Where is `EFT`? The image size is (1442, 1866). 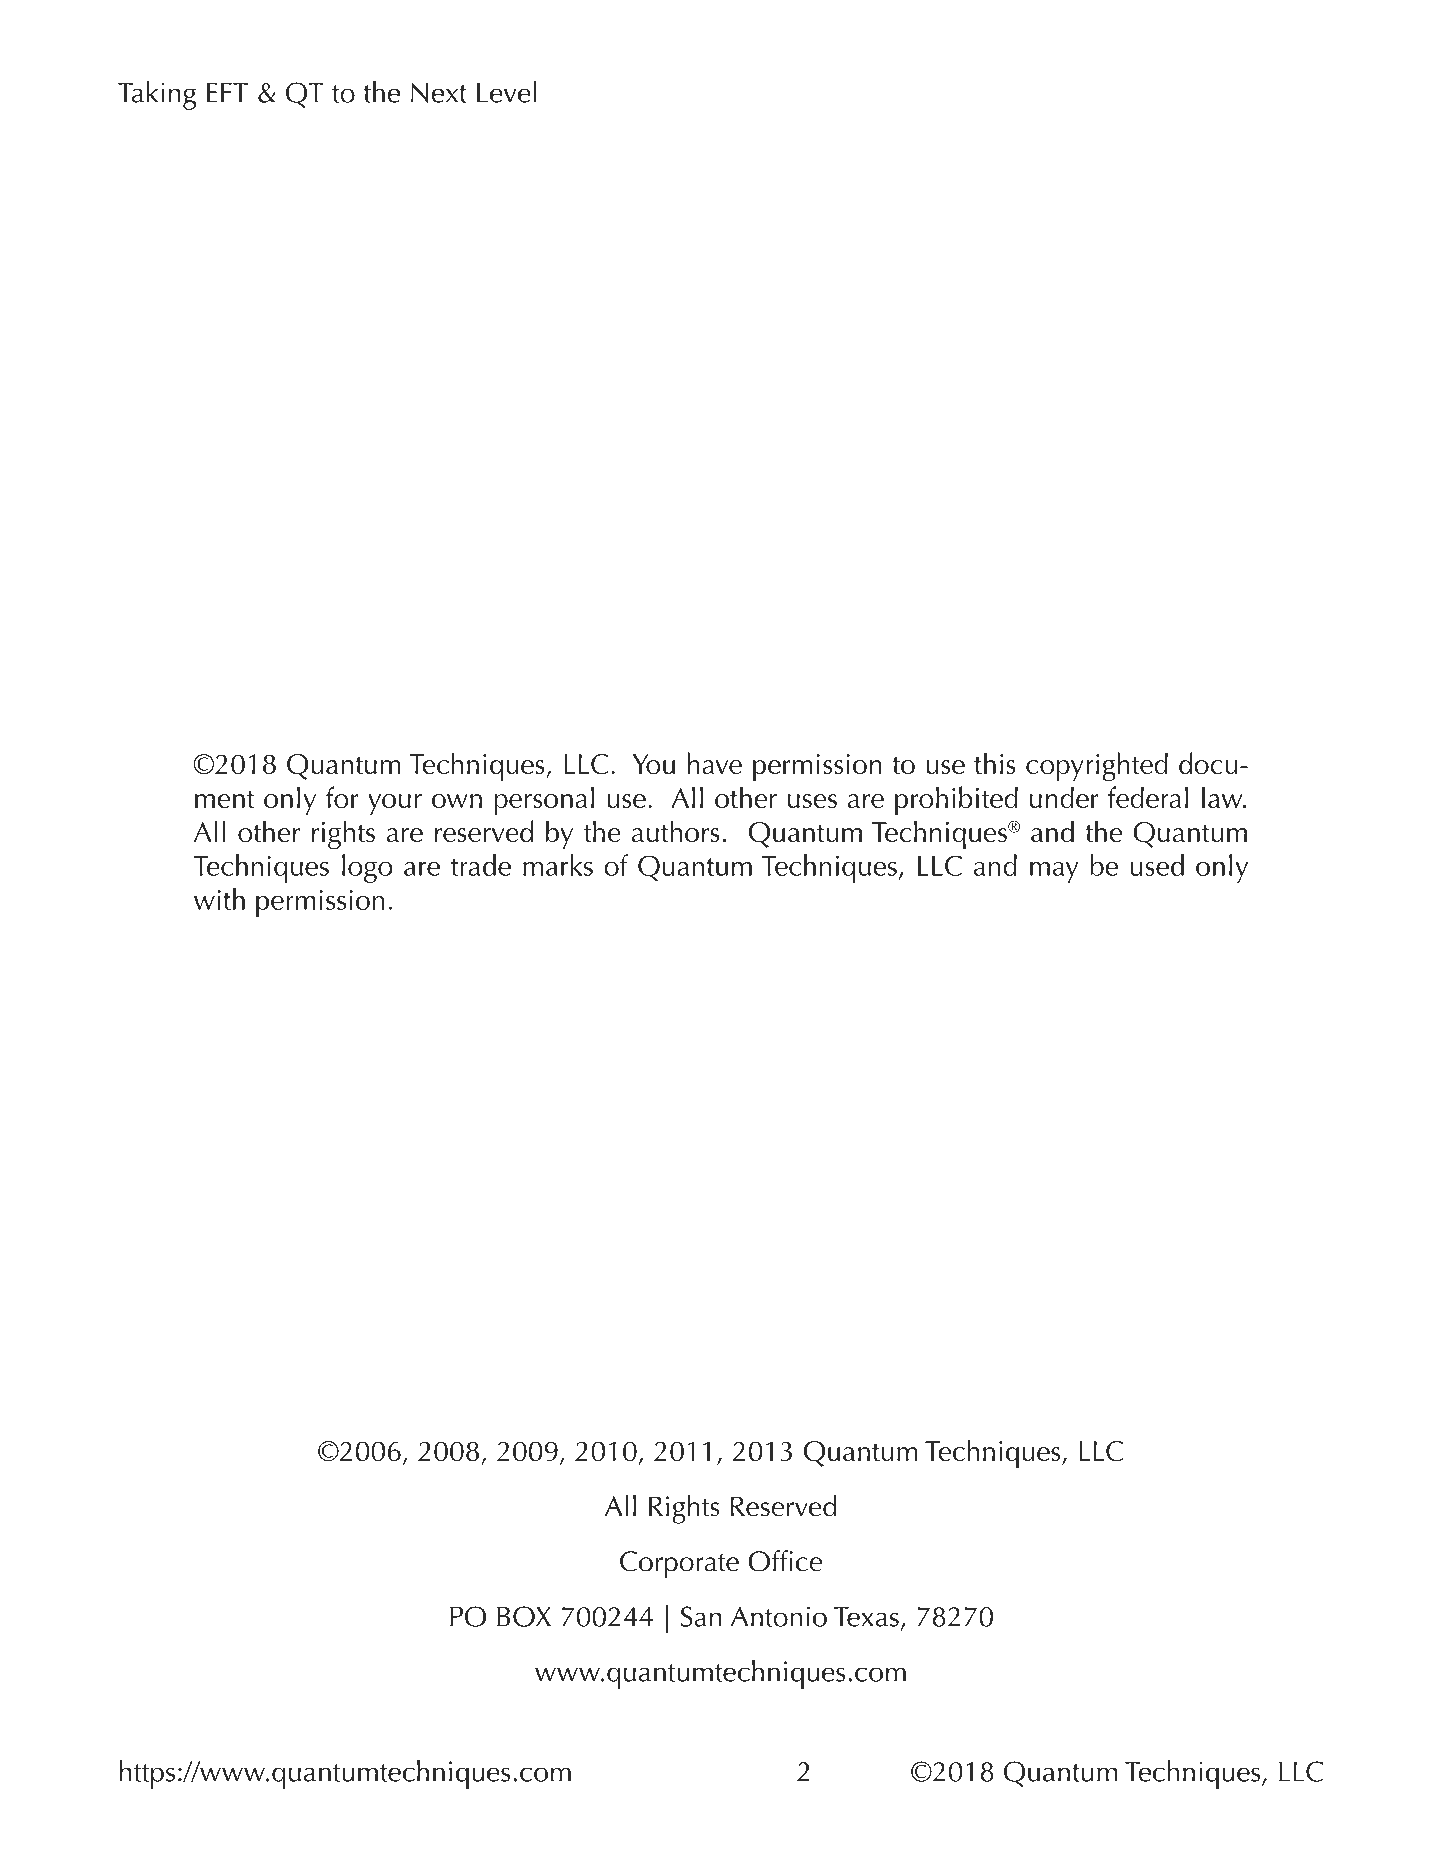 EFT is located at coordinates (227, 93).
